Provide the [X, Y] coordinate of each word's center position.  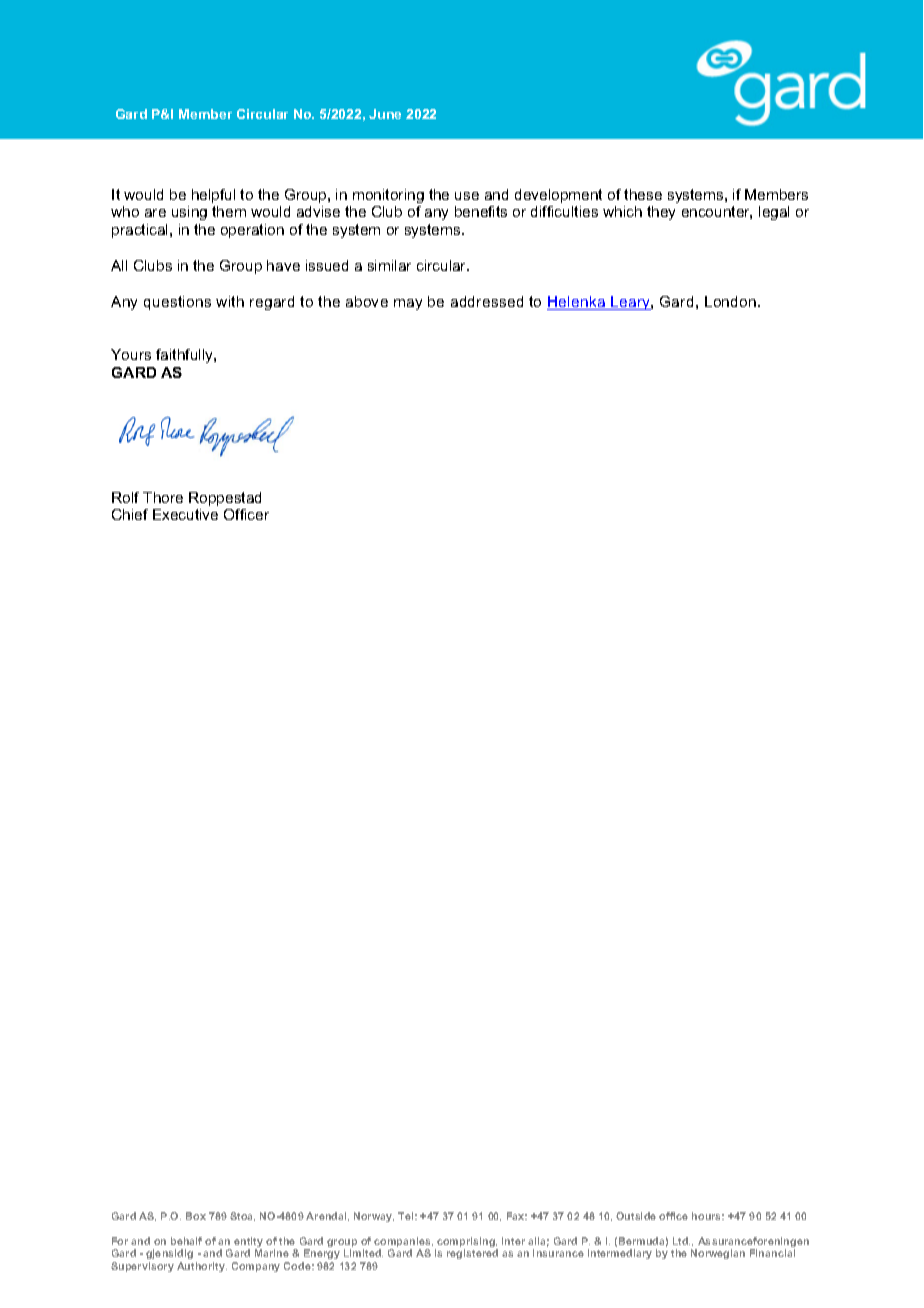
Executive [185, 514]
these [643, 194]
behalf [186, 1241]
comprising [466, 1243]
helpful [213, 196]
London [732, 301]
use [467, 196]
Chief [130, 514]
